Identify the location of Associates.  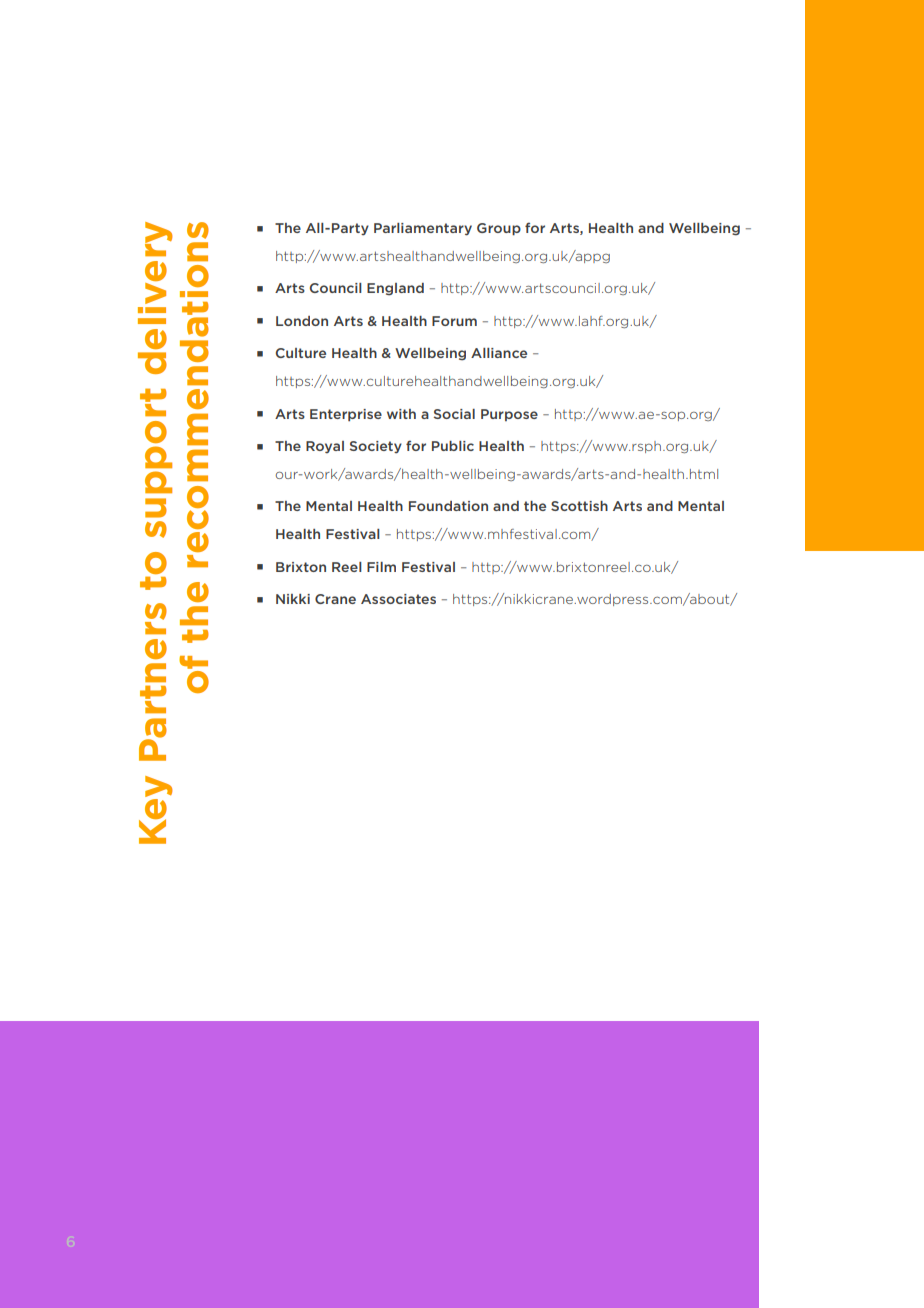
(398, 599).
